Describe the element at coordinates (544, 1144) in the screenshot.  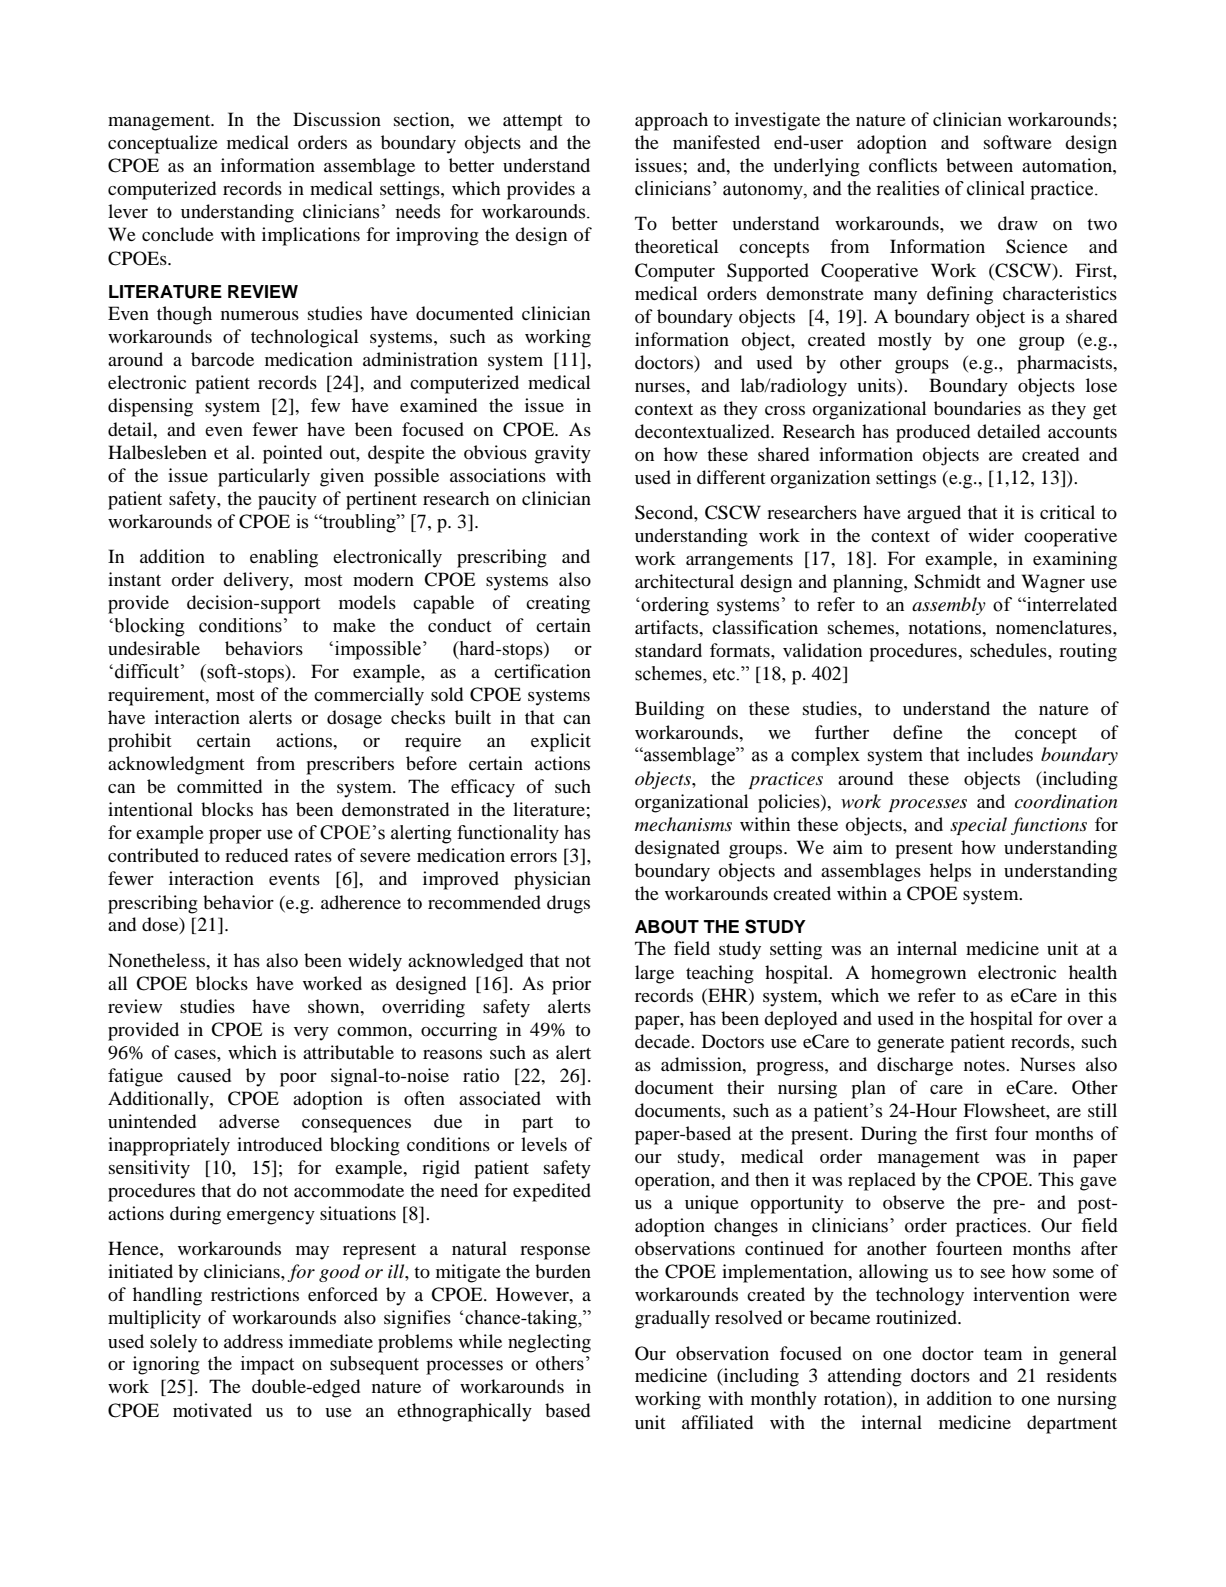
I see `levels` at that location.
